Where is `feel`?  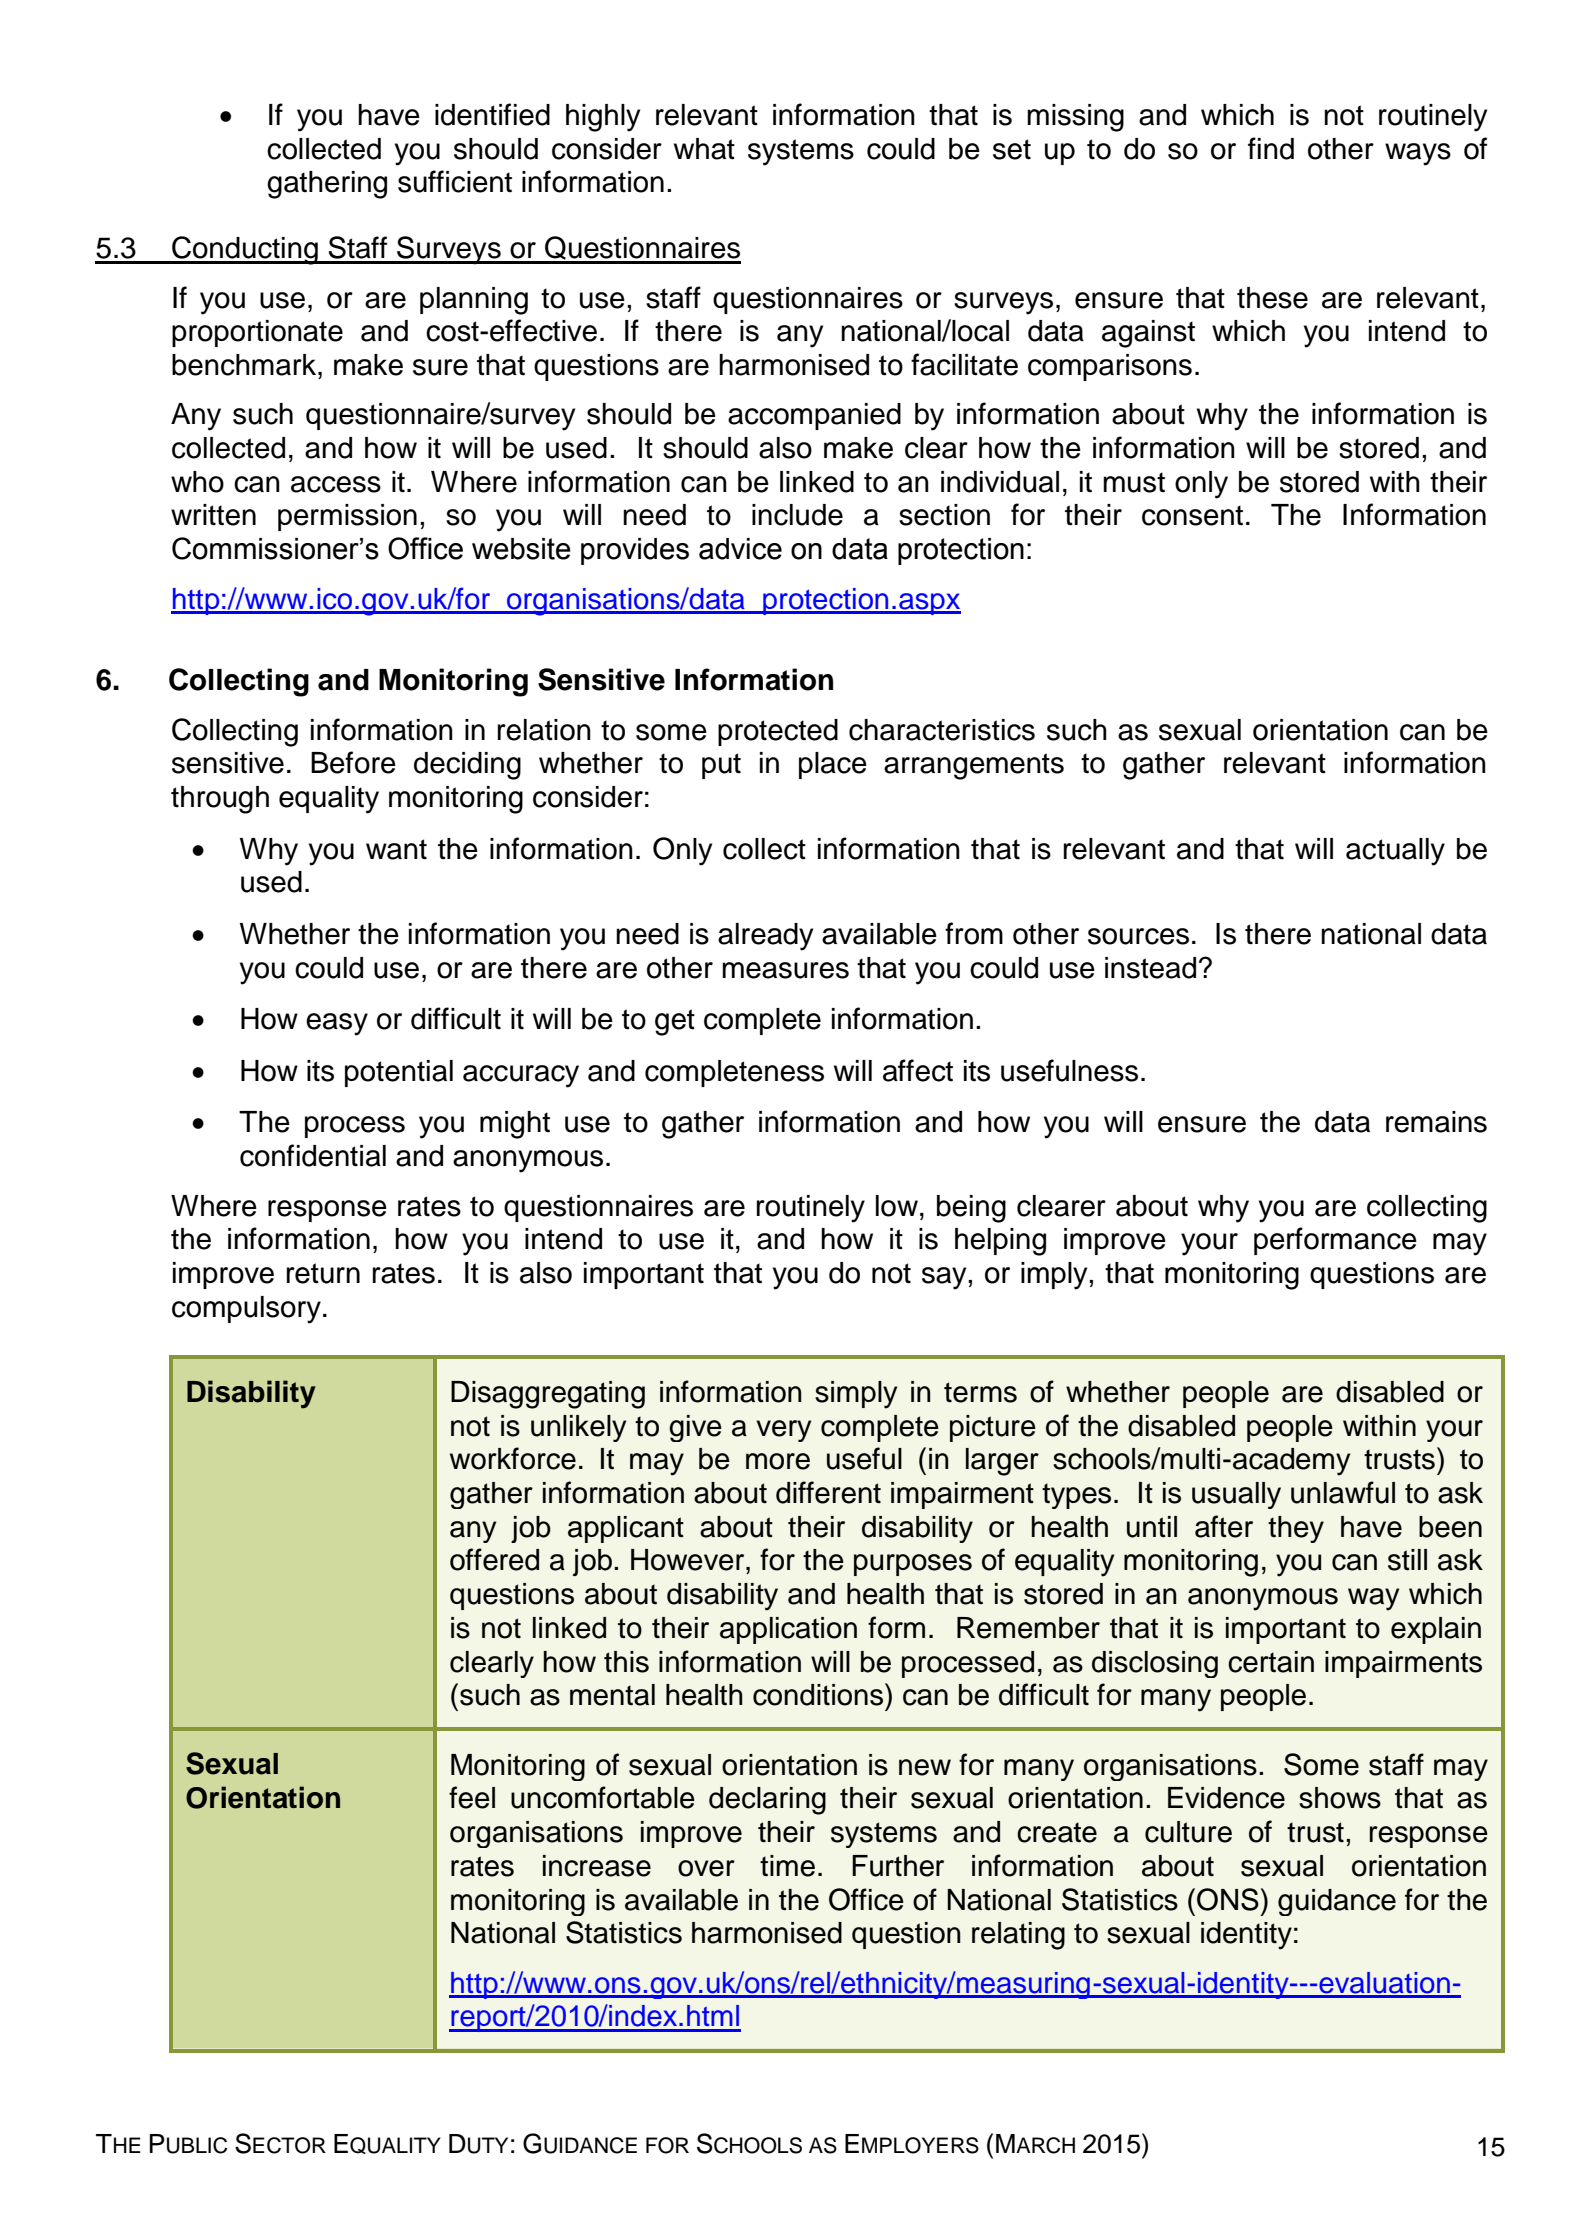
feel is located at coordinates (472, 1797).
